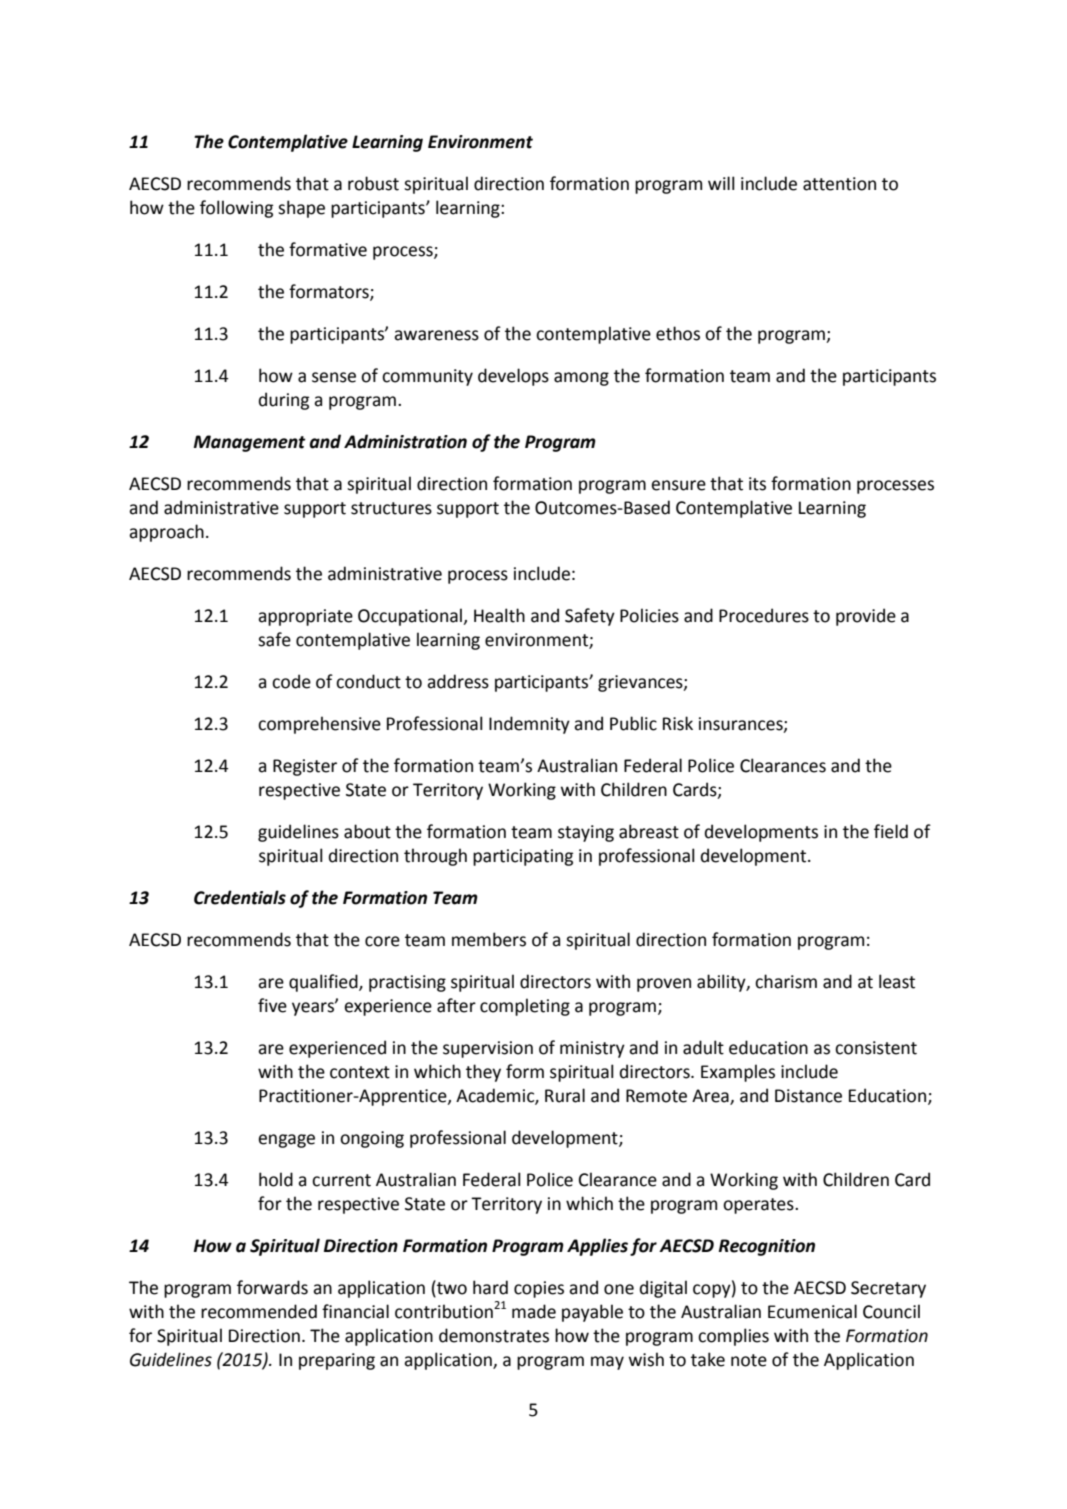  What do you see at coordinates (259, 1311) in the page?
I see `recommended` at bounding box center [259, 1311].
